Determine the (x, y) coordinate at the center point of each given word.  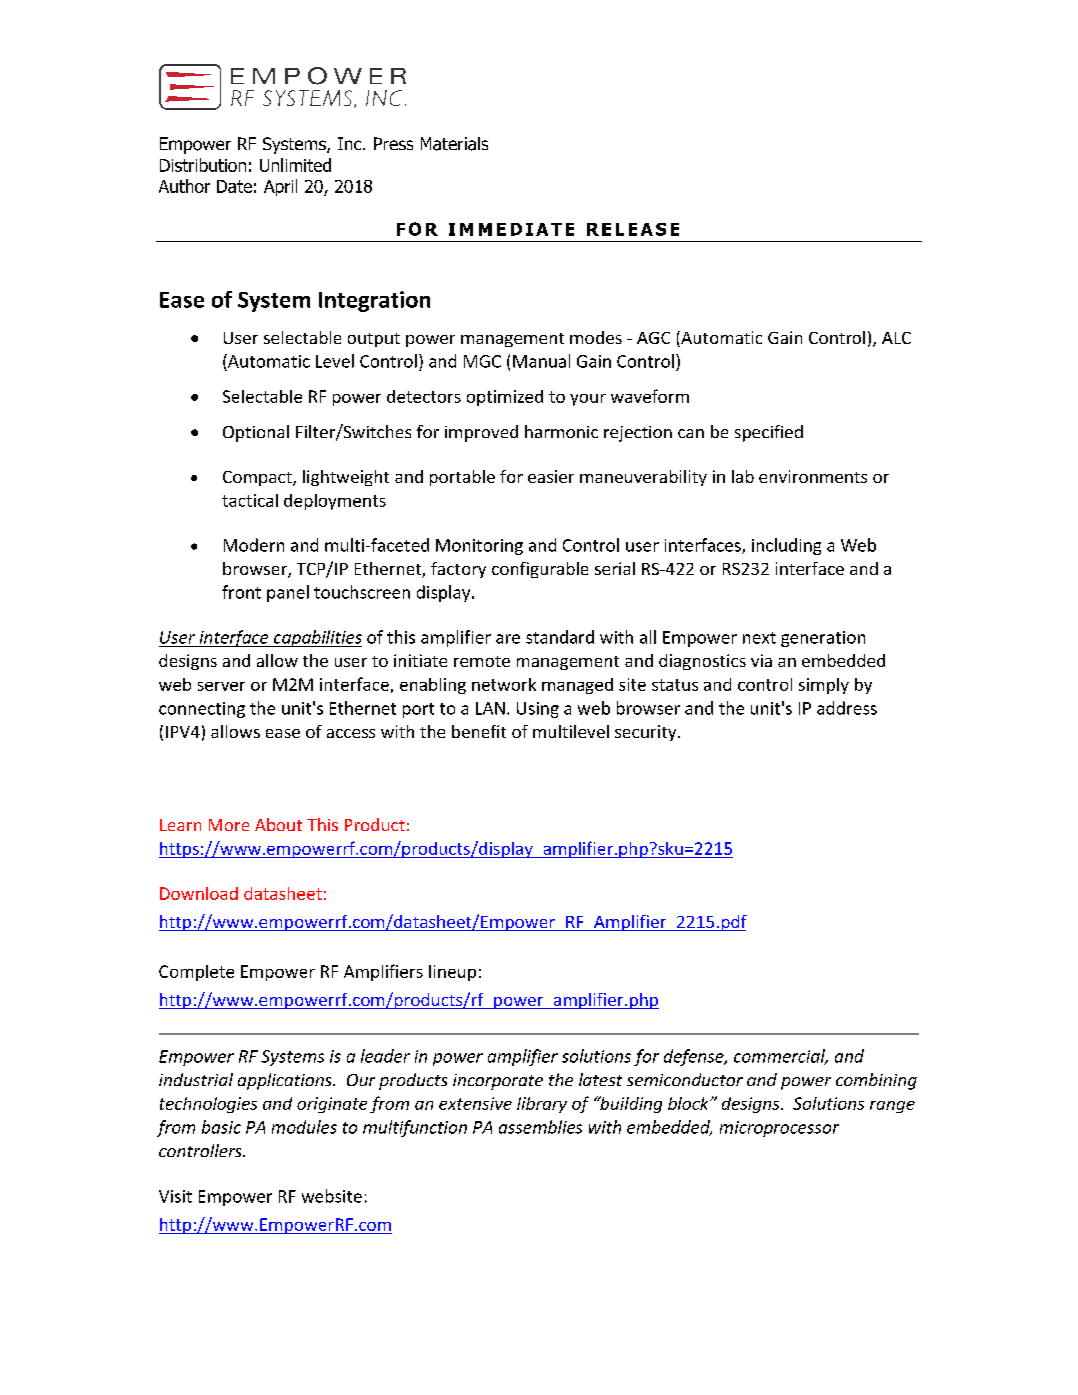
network (504, 684)
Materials (454, 144)
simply (824, 686)
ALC (896, 338)
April (280, 187)
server (221, 686)
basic (221, 1127)
